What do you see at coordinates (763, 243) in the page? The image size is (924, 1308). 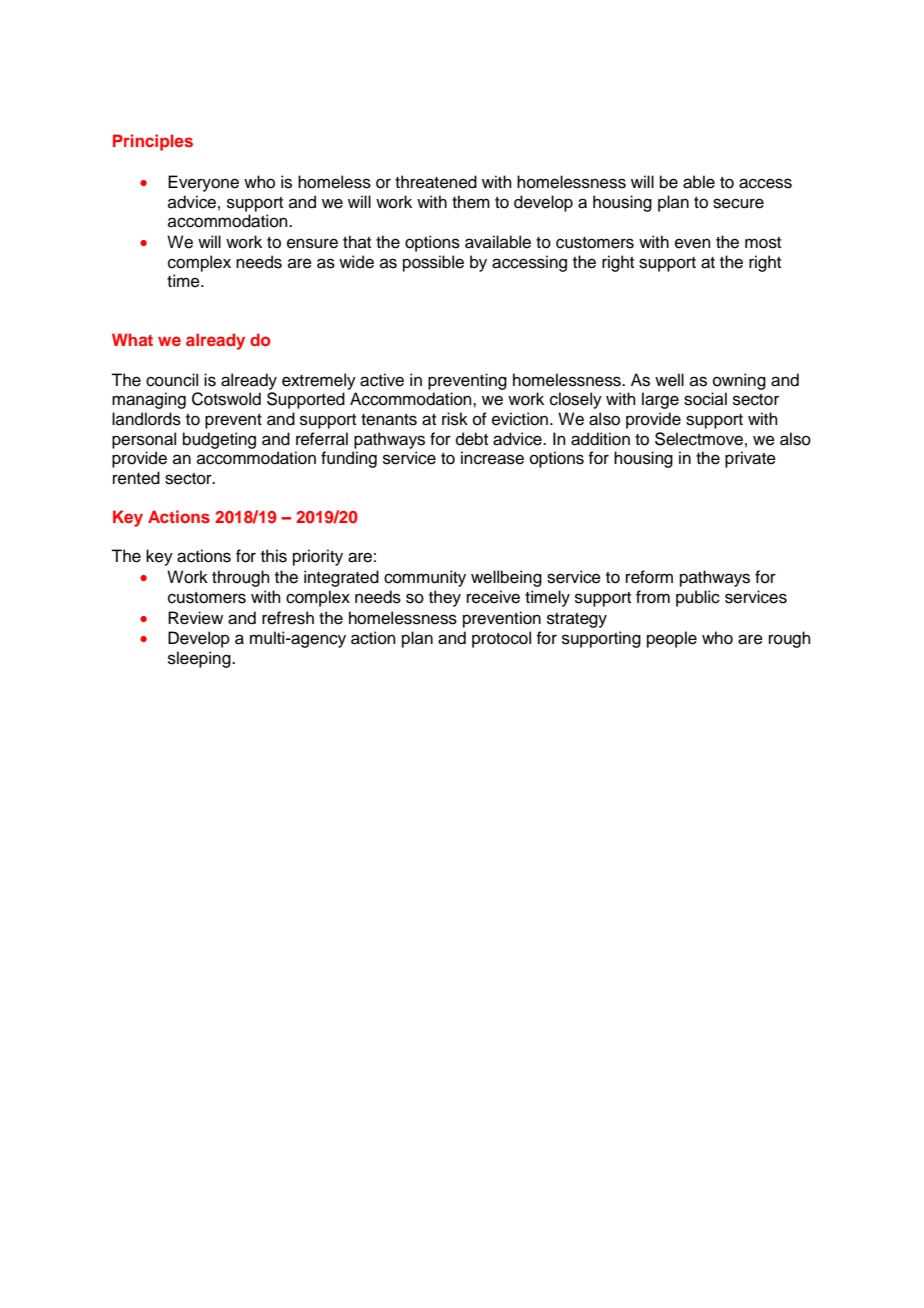 I see `most` at bounding box center [763, 243].
